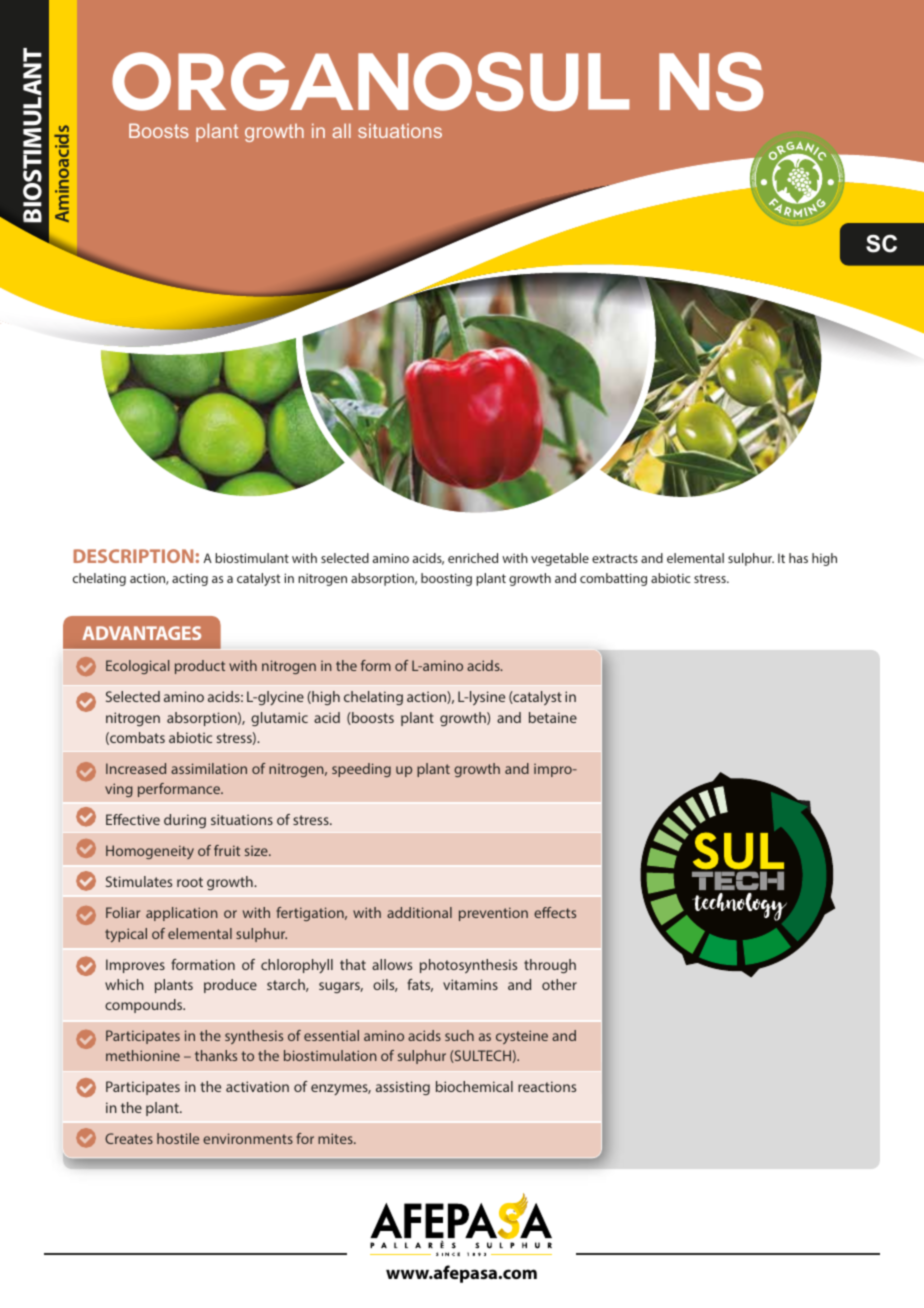  What do you see at coordinates (190, 579) in the image?
I see `acting` at bounding box center [190, 579].
